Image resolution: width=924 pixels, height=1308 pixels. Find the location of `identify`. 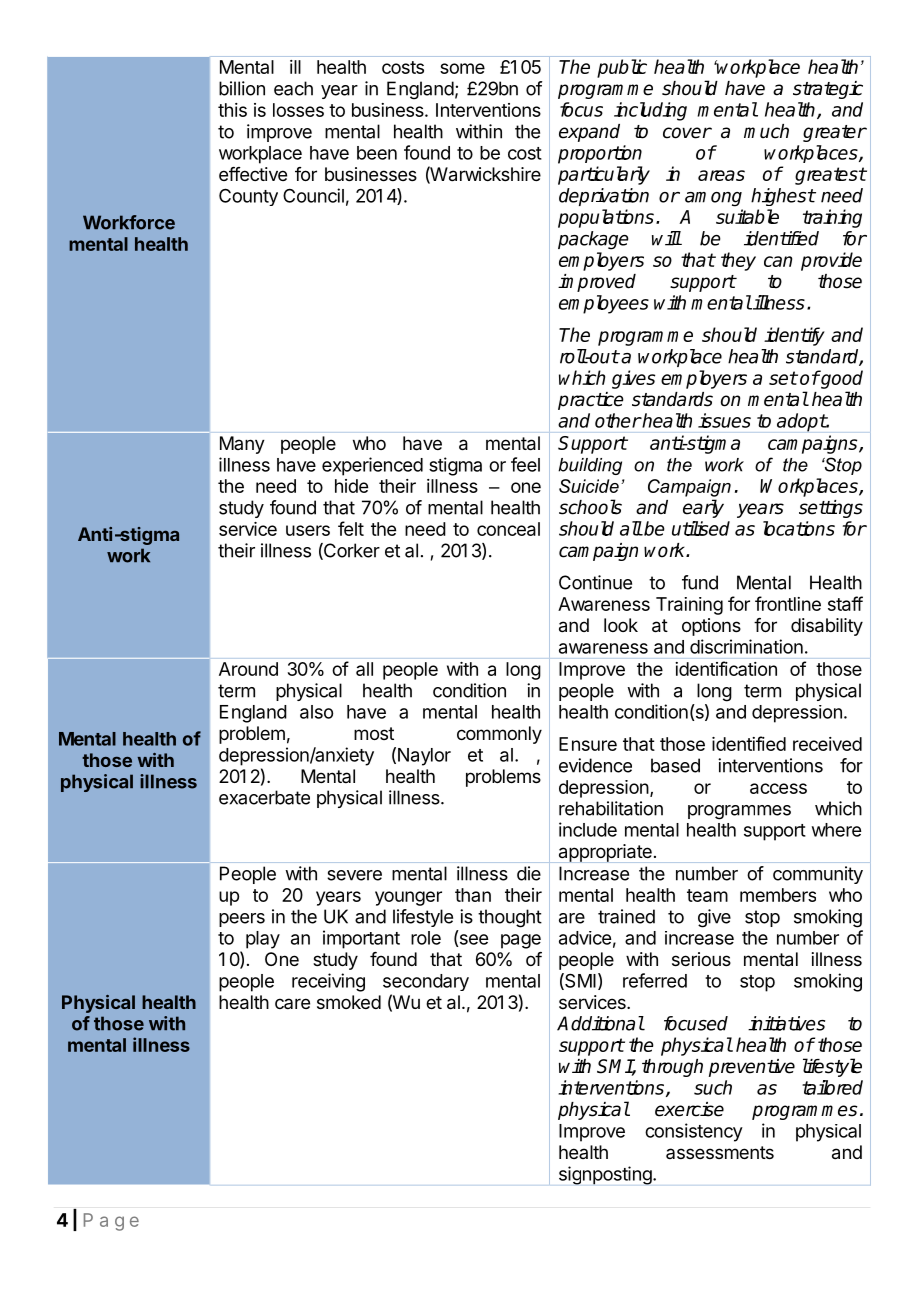

identify is located at coordinates (794, 336).
